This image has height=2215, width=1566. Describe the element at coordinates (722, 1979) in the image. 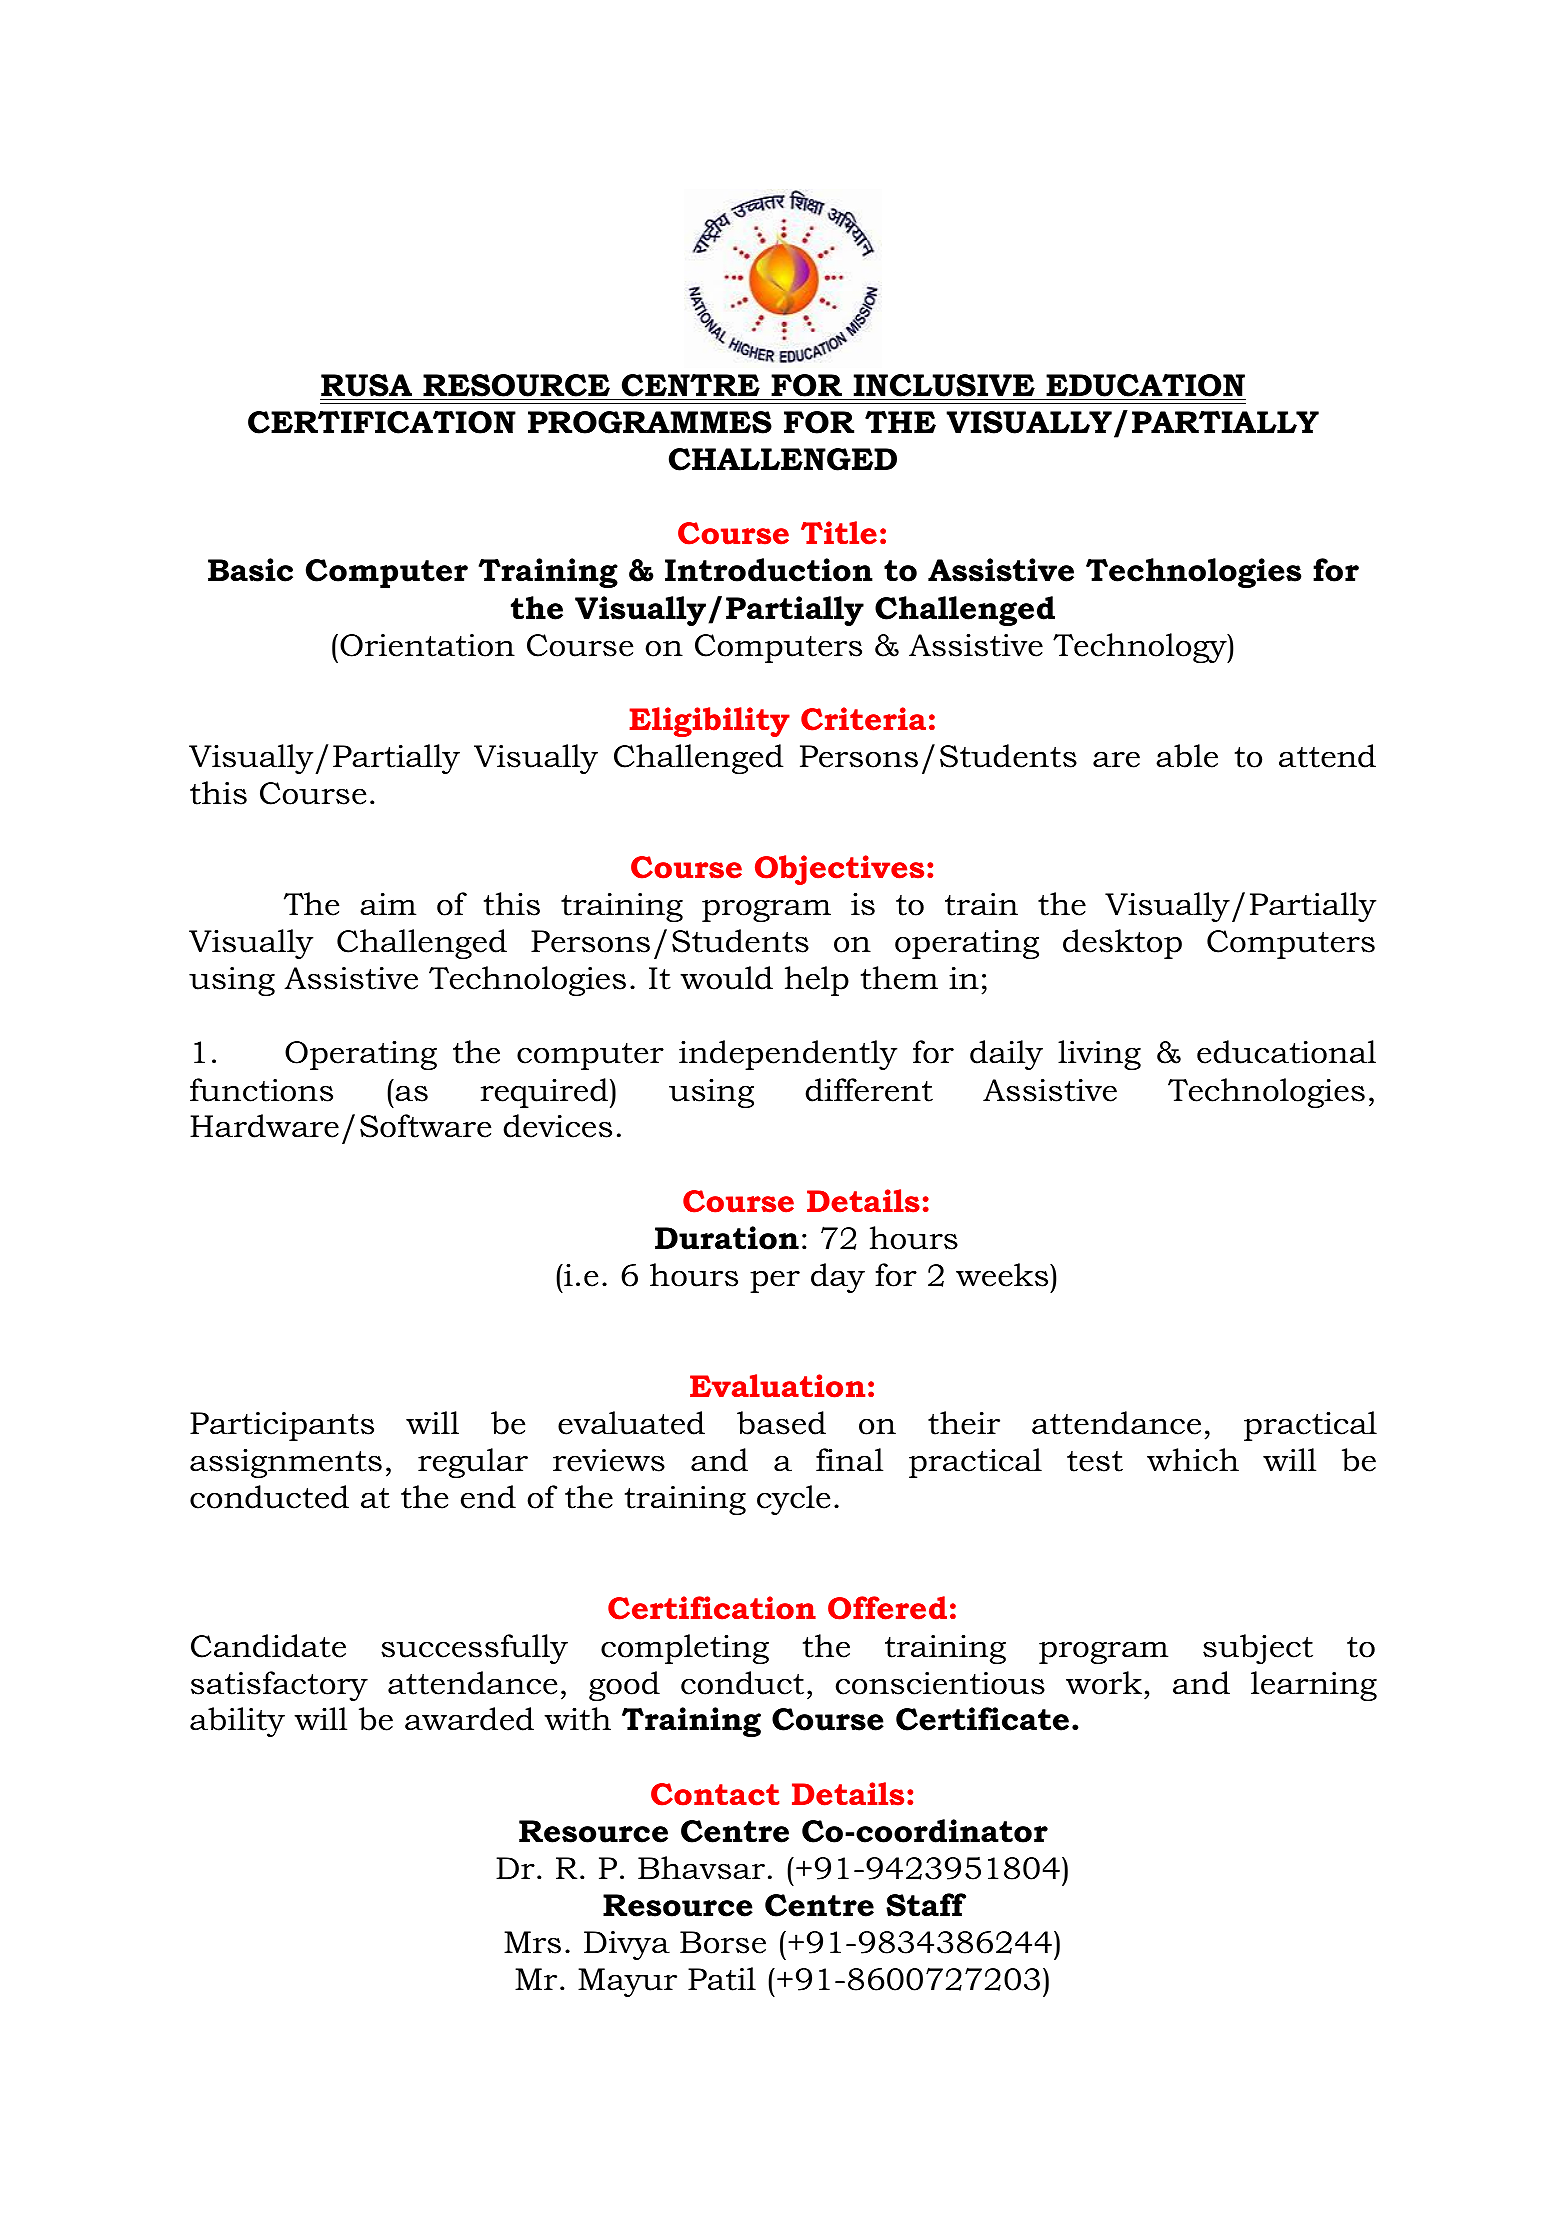

I see `Patil` at that location.
